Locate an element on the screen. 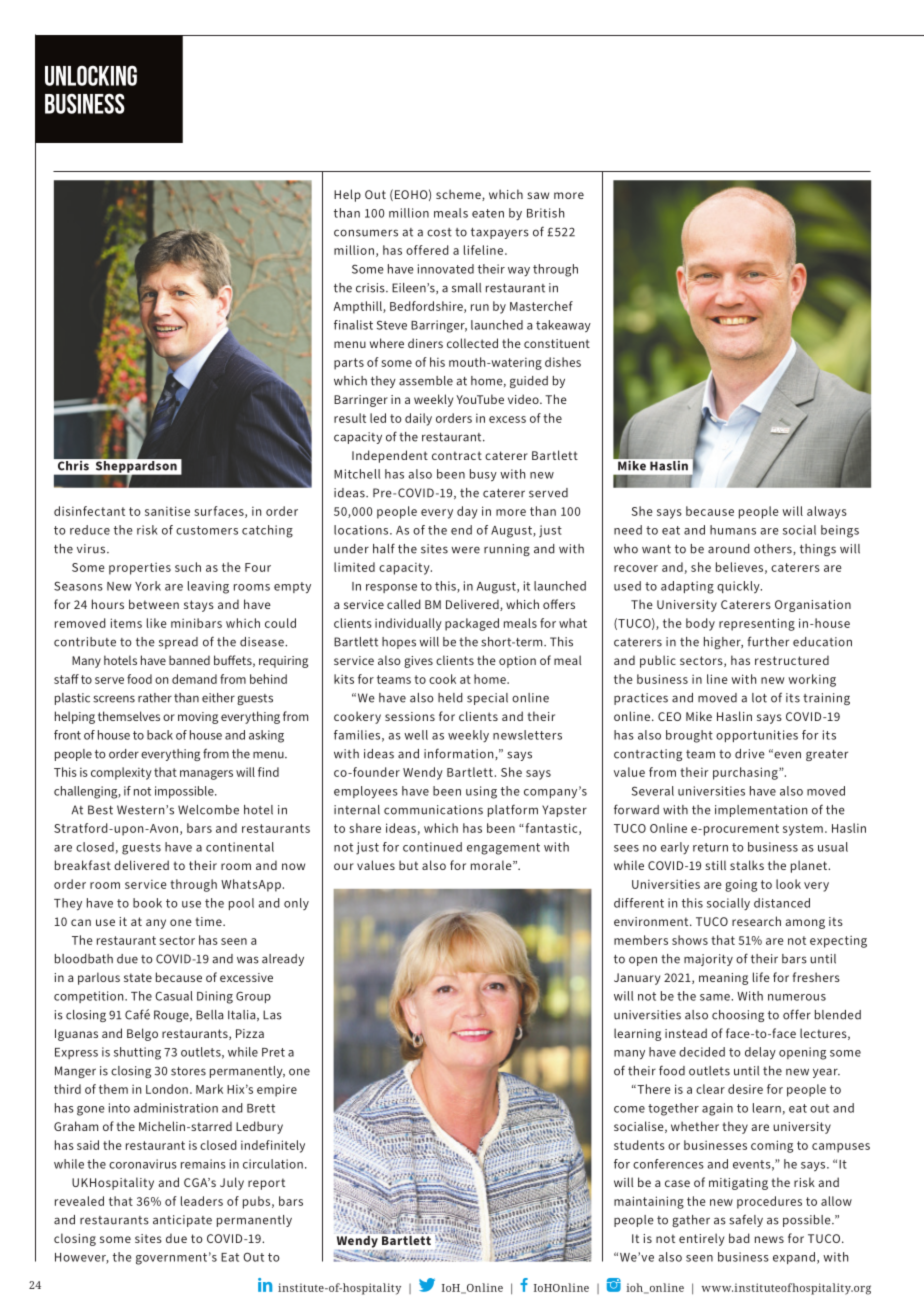  safely is located at coordinates (746, 1220).
